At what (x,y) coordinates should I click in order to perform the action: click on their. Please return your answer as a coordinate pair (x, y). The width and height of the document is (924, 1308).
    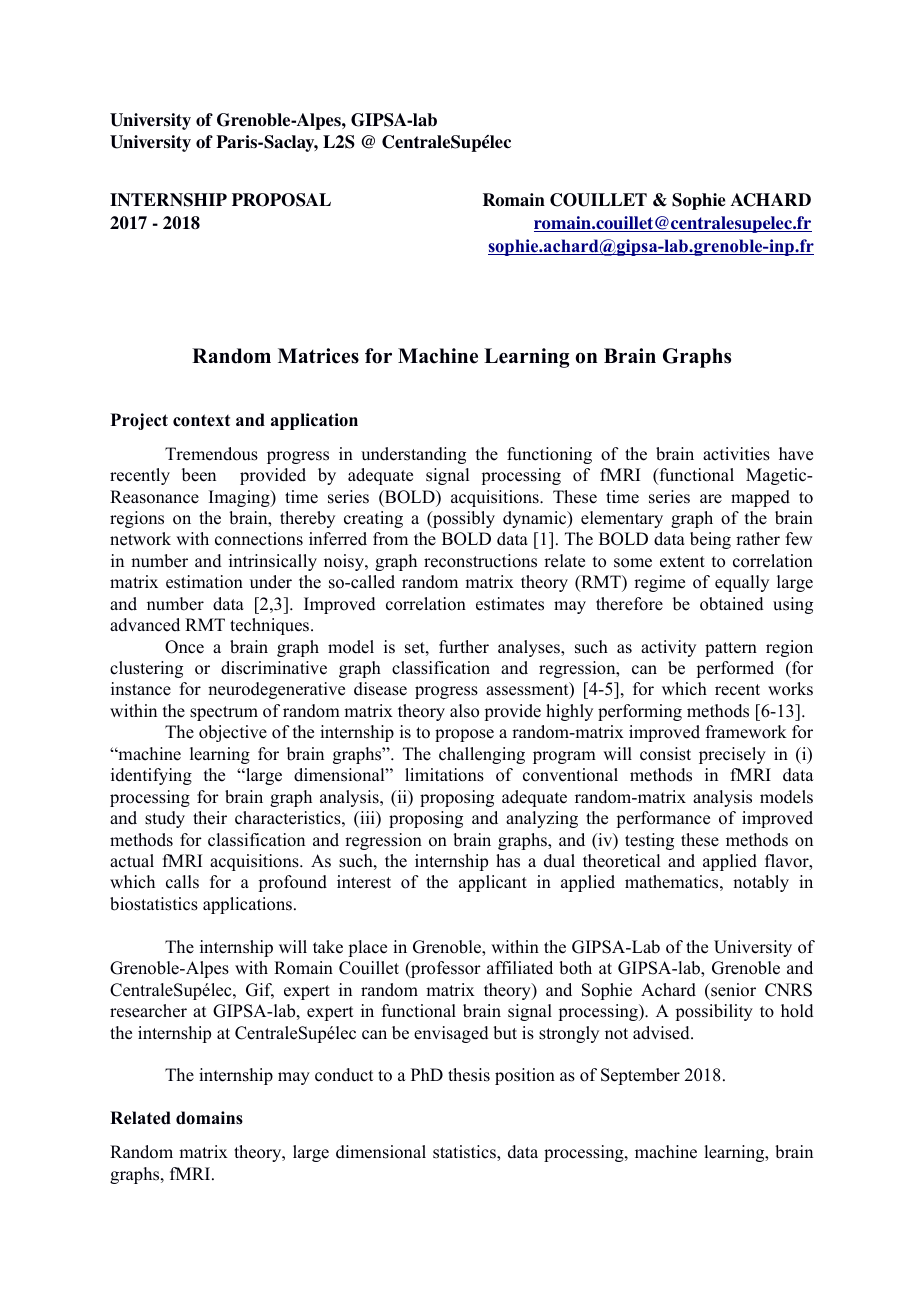
    Looking at the image, I should click on (210, 818).
